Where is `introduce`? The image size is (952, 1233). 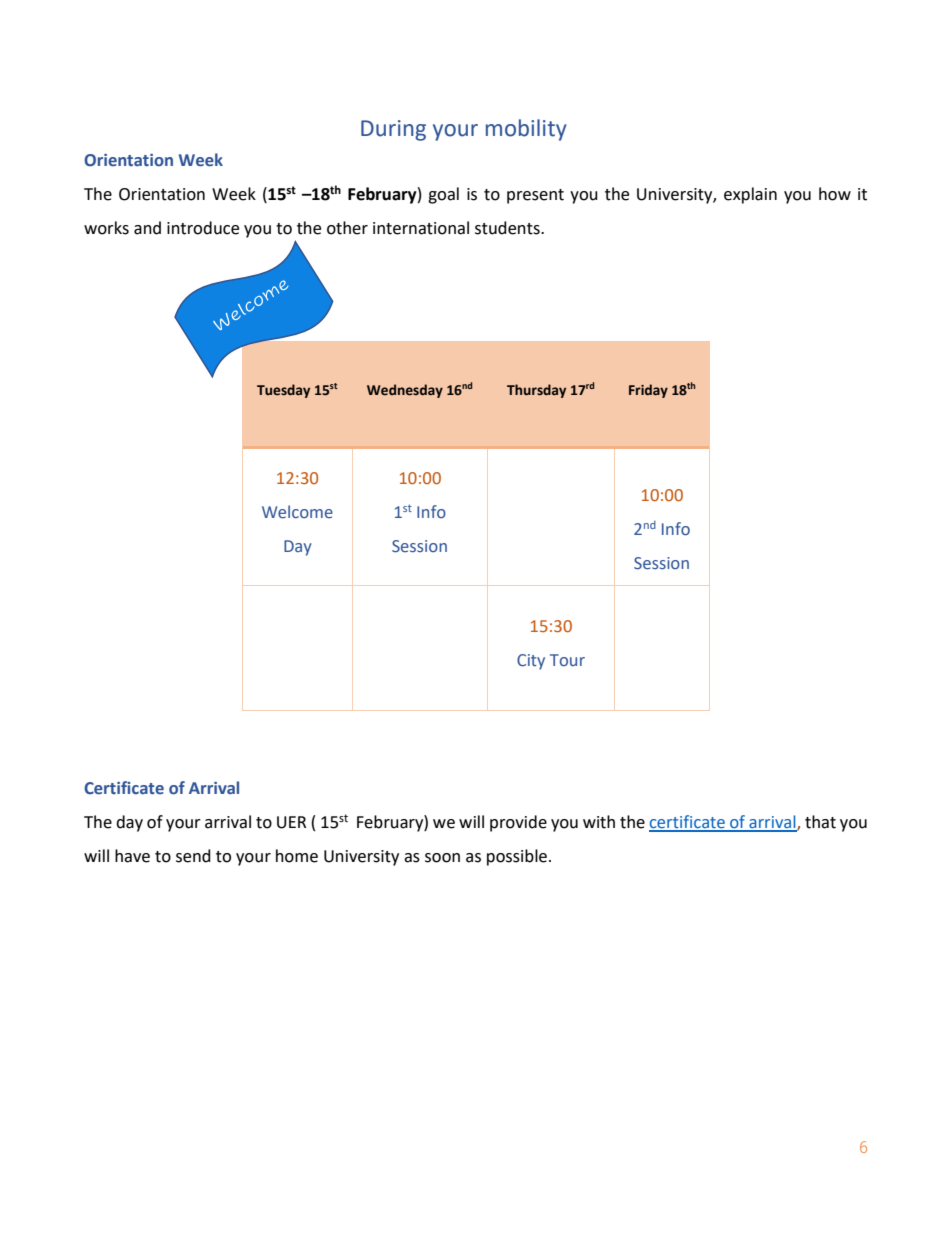
introduce is located at coordinates (203, 228).
